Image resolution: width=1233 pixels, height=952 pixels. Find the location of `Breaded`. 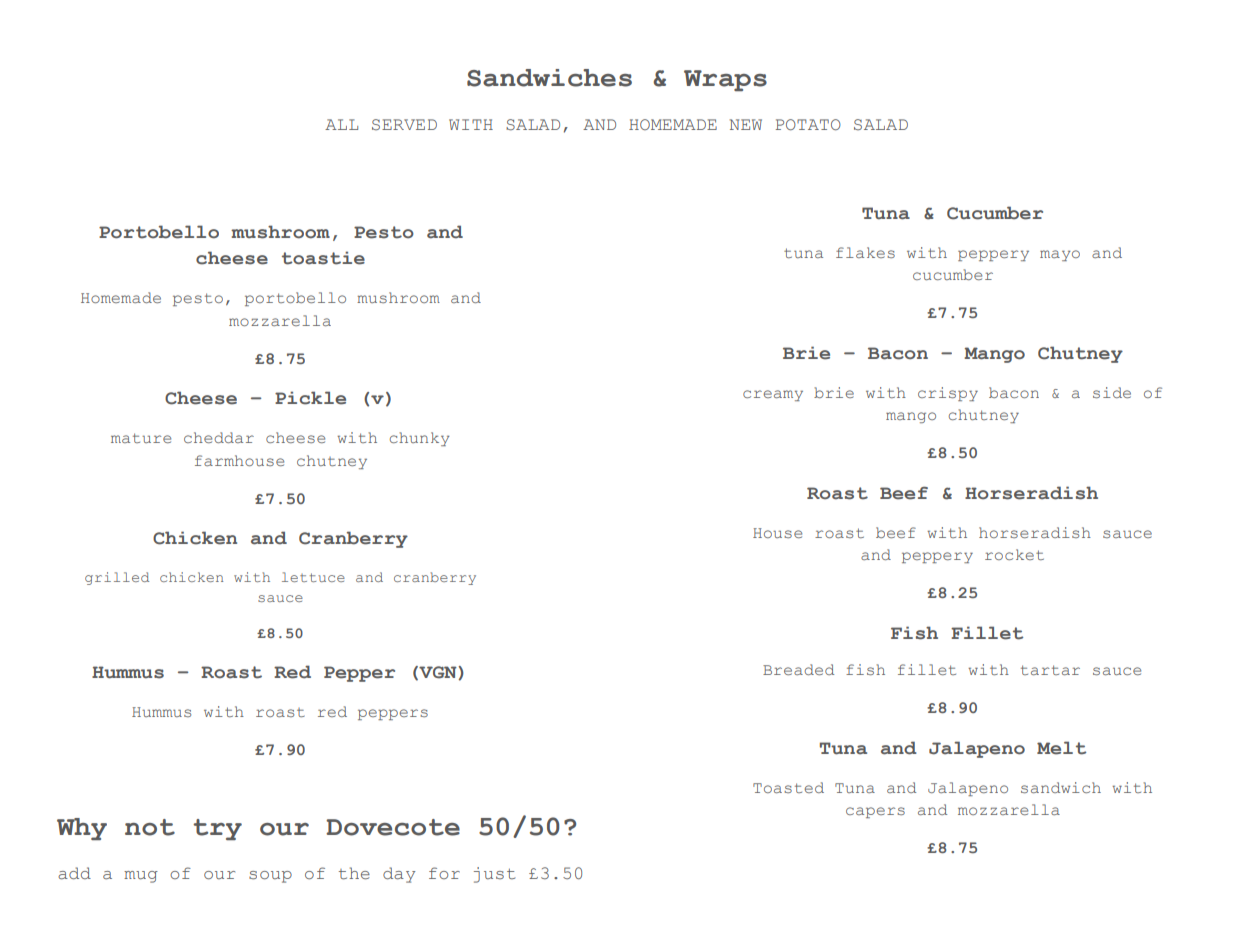

Breaded is located at coordinates (798, 669).
